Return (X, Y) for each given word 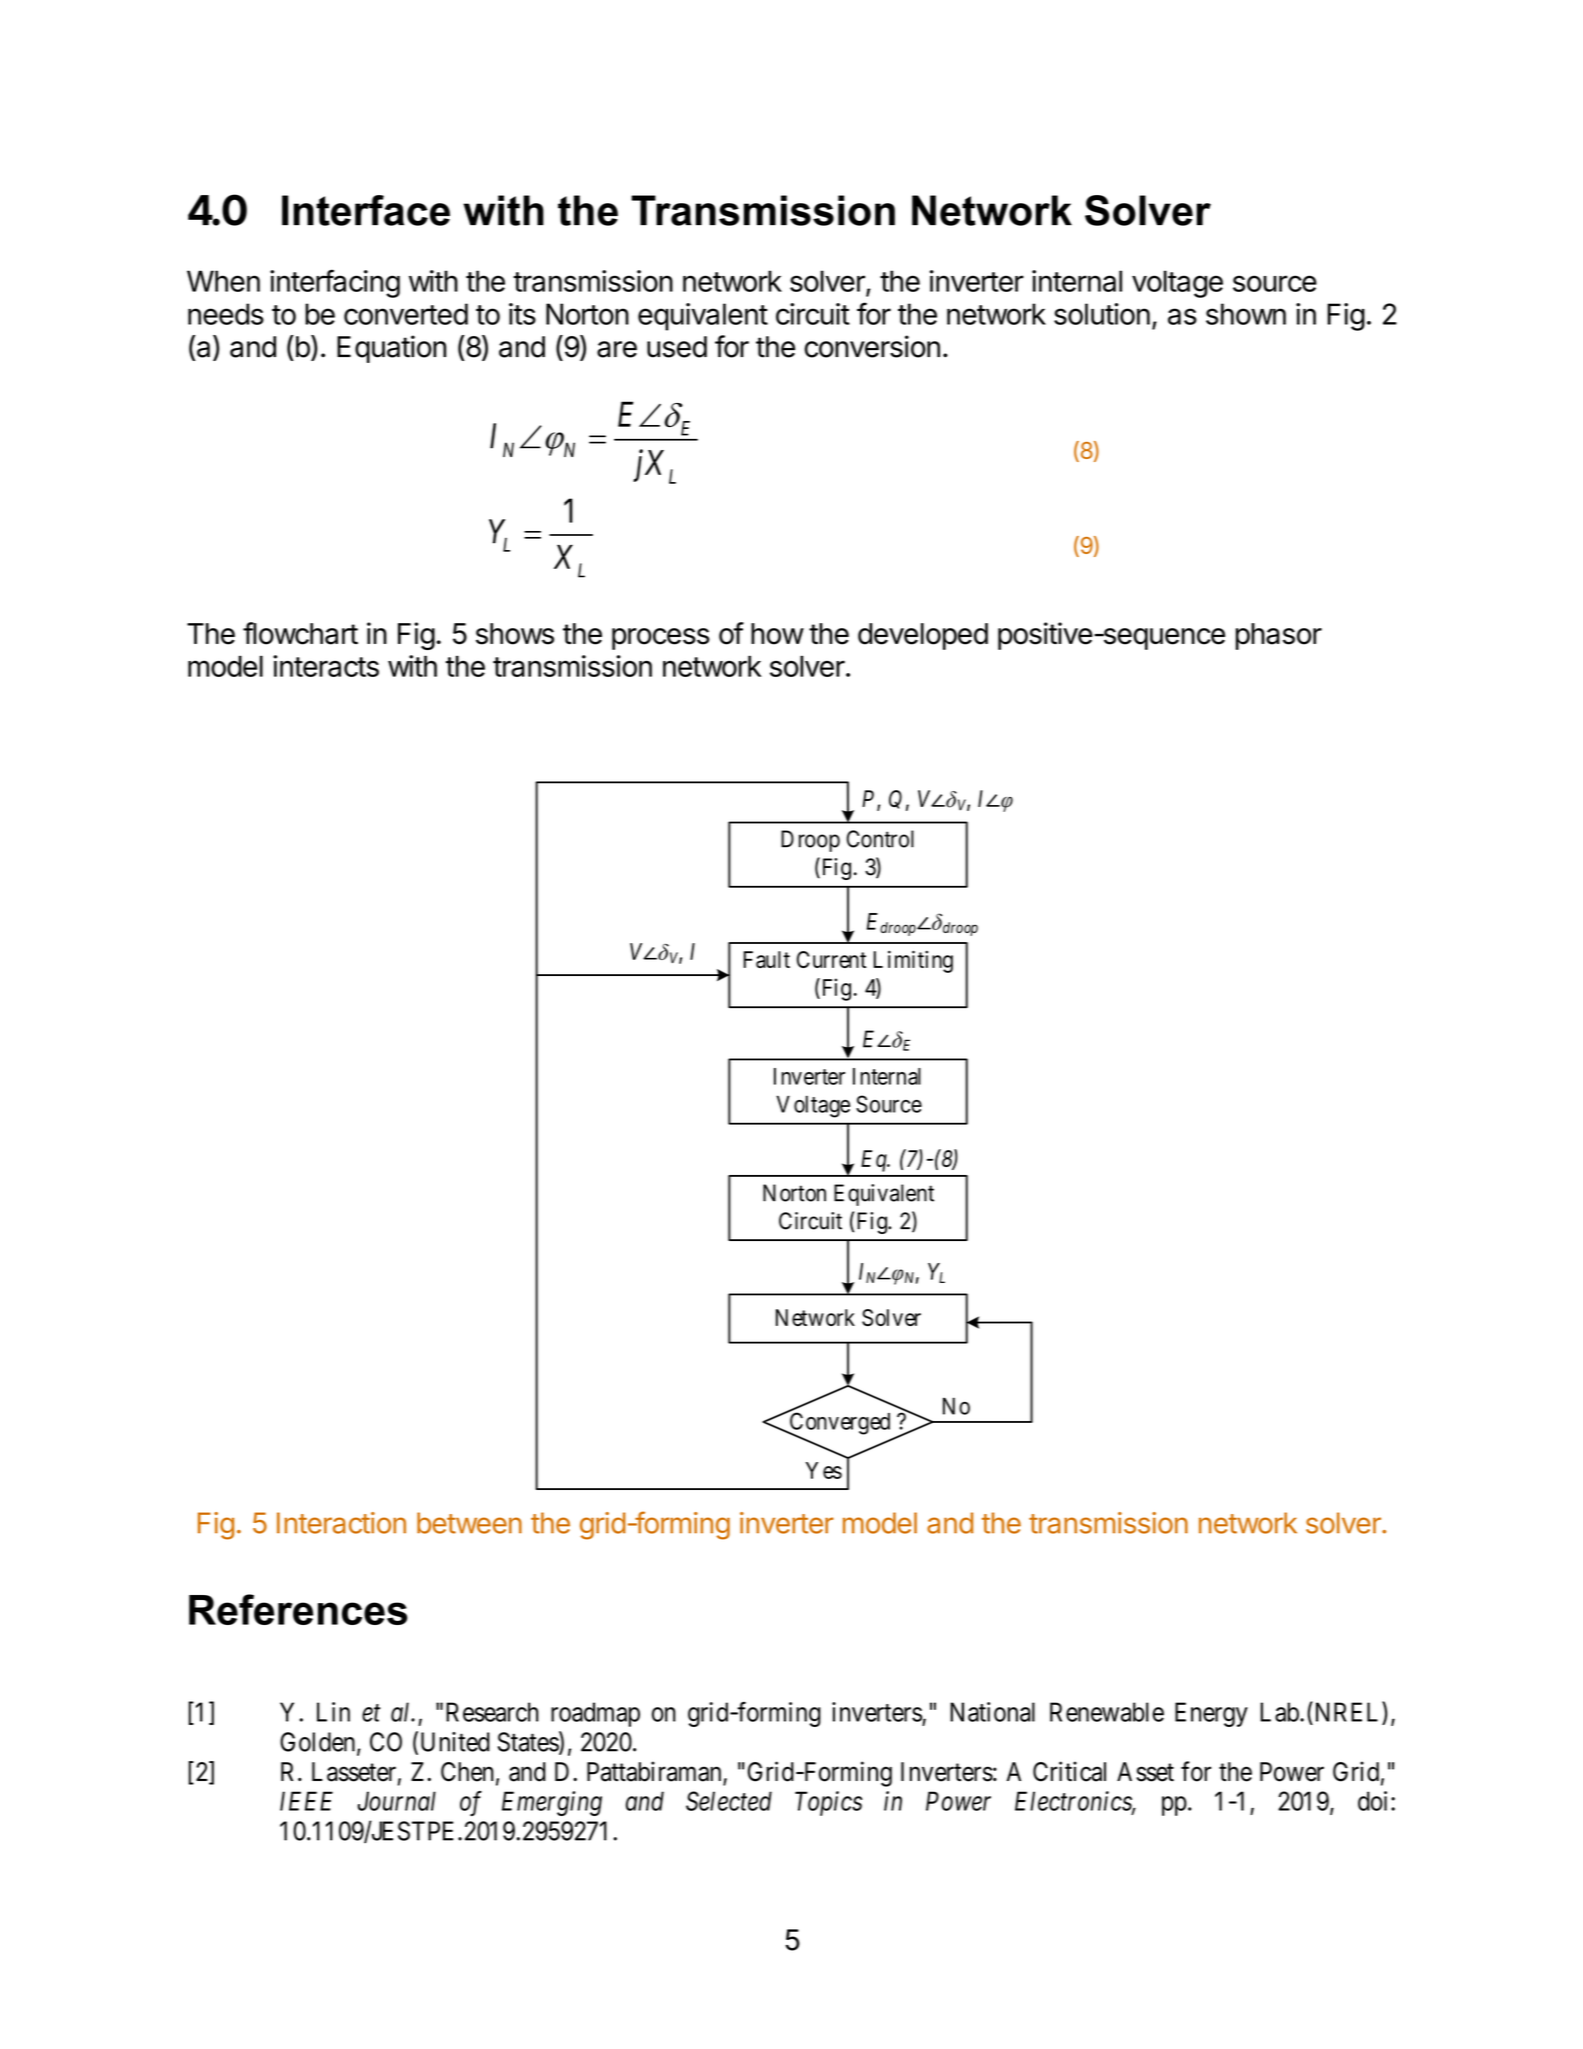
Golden (319, 1743)
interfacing (335, 283)
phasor (1279, 636)
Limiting (913, 961)
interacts (326, 666)
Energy (1211, 1714)
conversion (872, 346)
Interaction (341, 1523)
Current (831, 959)
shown (1246, 314)
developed (923, 636)
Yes (824, 1470)
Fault (766, 959)
